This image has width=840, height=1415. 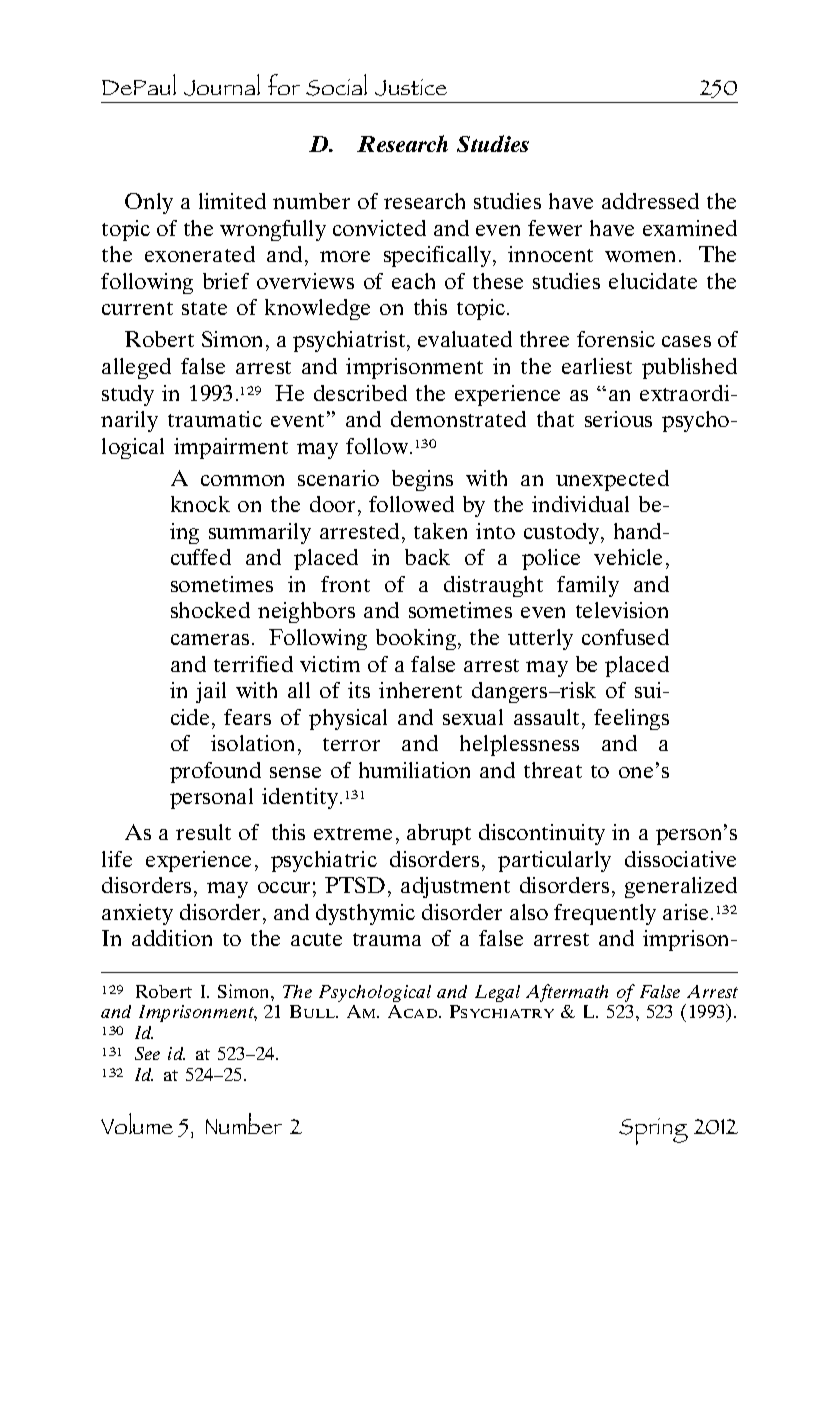 What do you see at coordinates (618, 419) in the image?
I see `serious` at bounding box center [618, 419].
